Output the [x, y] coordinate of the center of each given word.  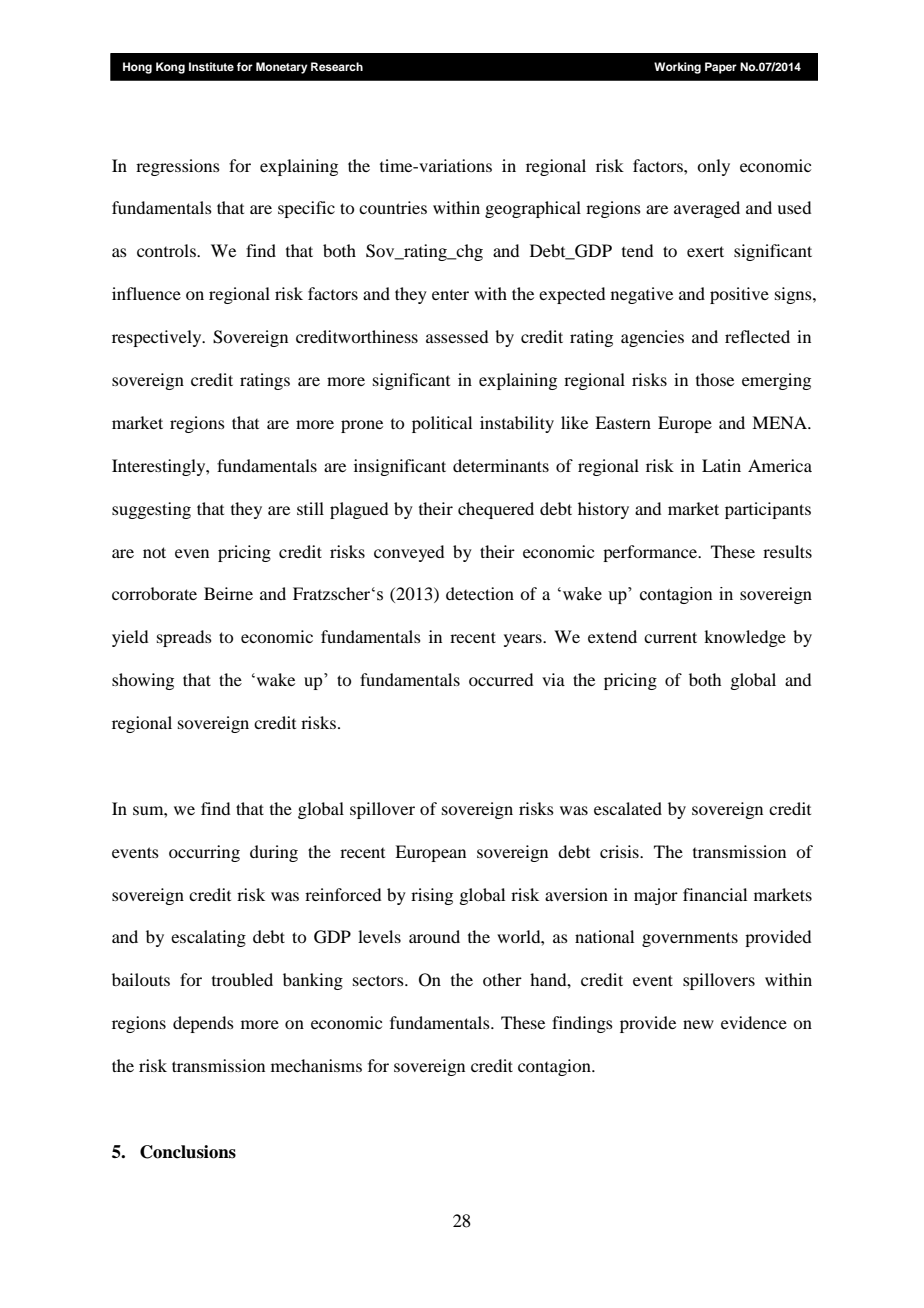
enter [450, 295]
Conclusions [188, 1152]
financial [715, 894]
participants [768, 510]
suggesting [151, 510]
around [434, 936]
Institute [211, 66]
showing [143, 681]
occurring [204, 853]
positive [739, 295]
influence [146, 293]
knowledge [745, 638]
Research [337, 66]
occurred [501, 679]
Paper [721, 68]
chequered [496, 510]
